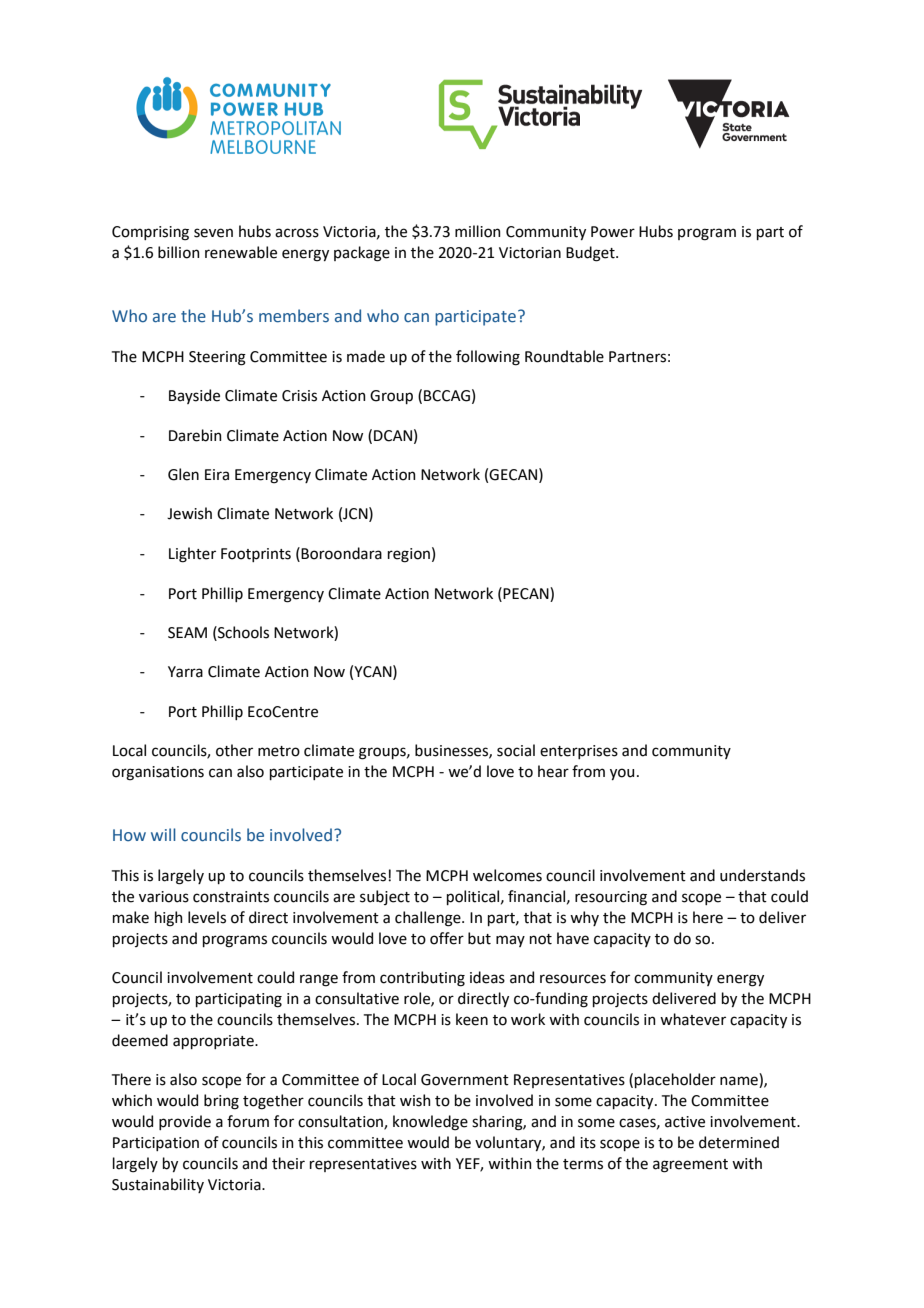  I want to click on million, so click(478, 231).
